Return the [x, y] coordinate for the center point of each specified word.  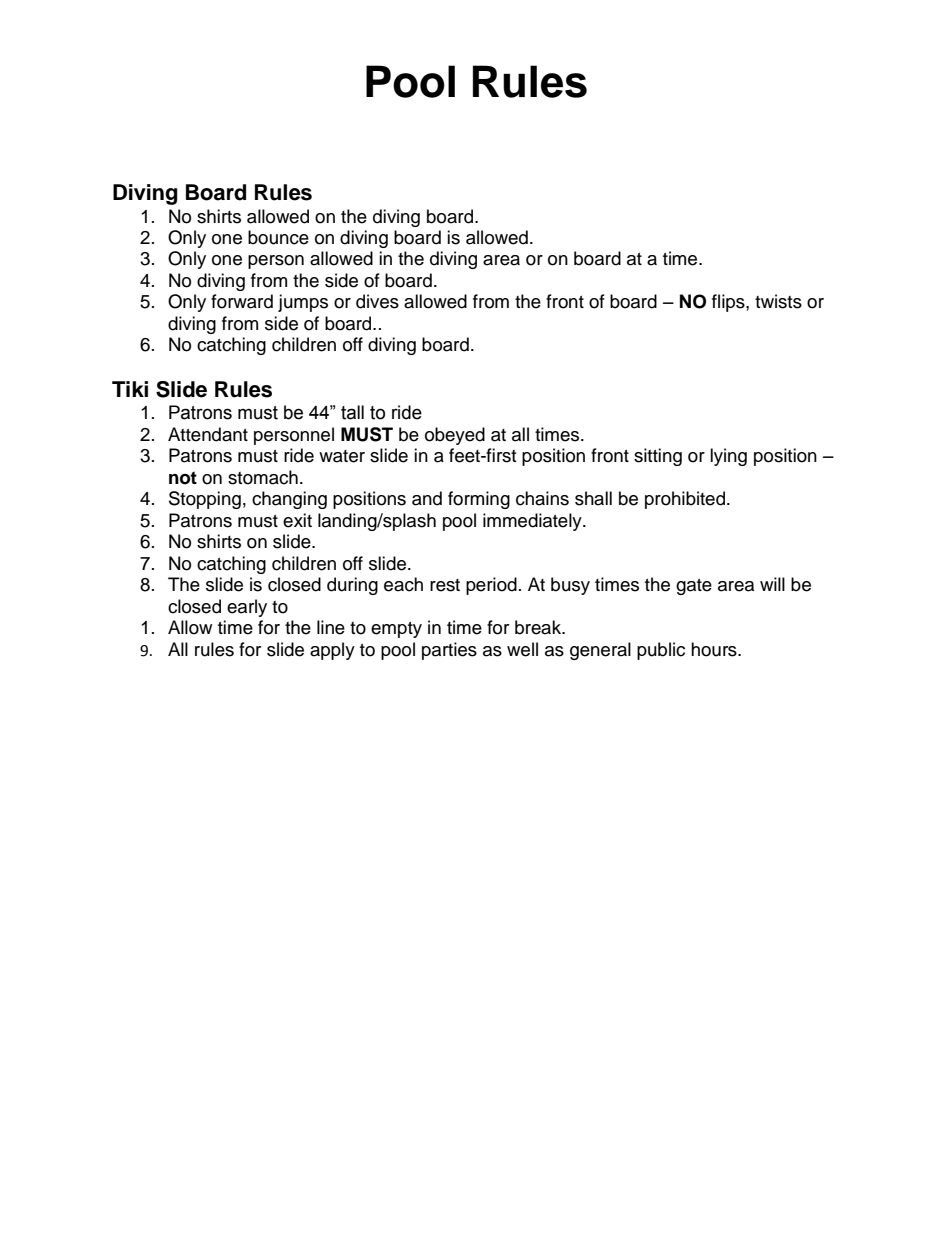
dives [377, 301]
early [247, 608]
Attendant [208, 434]
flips [729, 303]
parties [449, 651]
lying [728, 457]
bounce [278, 237]
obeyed [455, 436]
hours [715, 649]
